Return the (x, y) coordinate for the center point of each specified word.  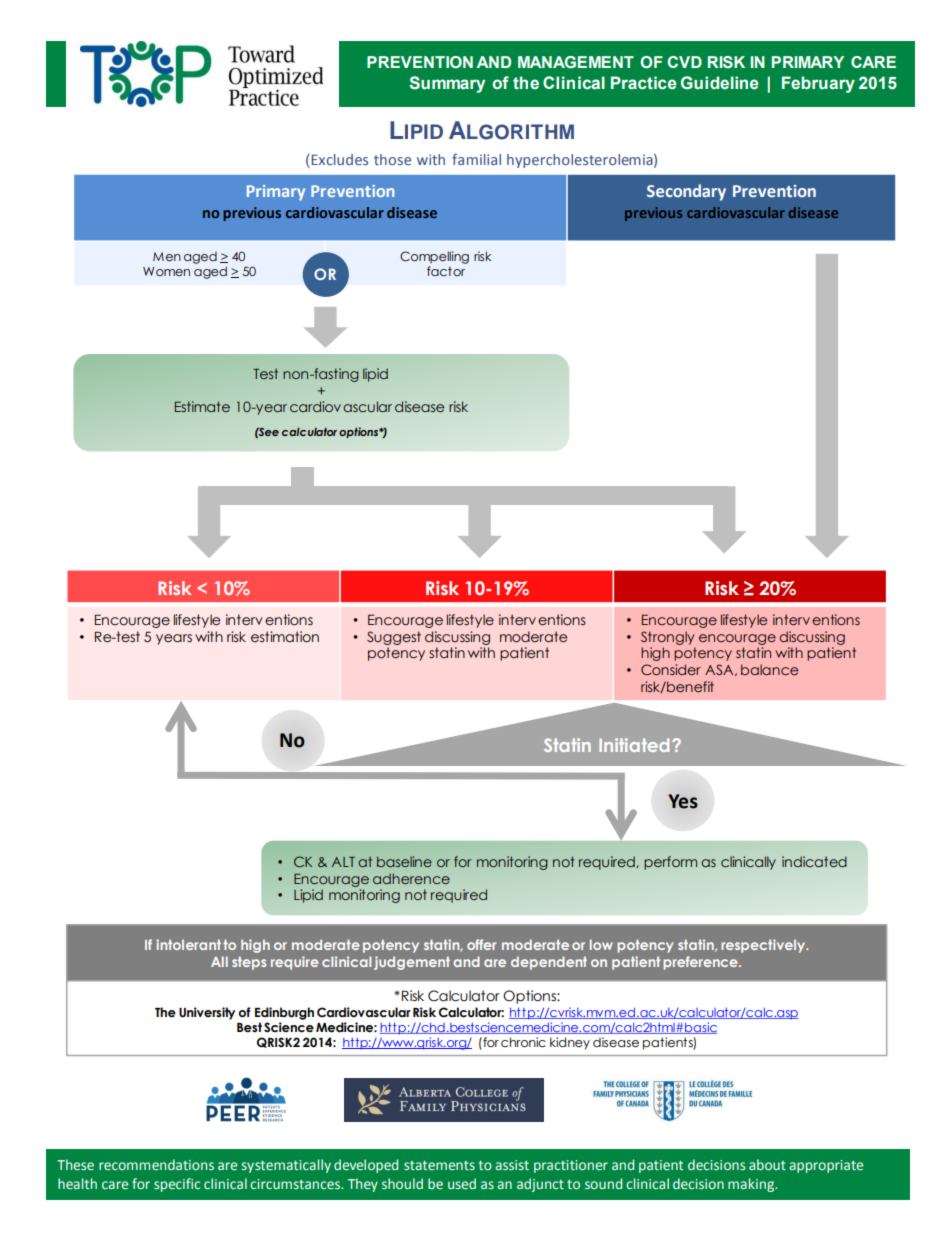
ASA (720, 670)
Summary (447, 84)
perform (670, 863)
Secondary (686, 192)
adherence (411, 878)
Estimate (202, 406)
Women (166, 271)
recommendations (156, 1164)
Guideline (720, 83)
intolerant (188, 944)
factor (446, 271)
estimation (285, 637)
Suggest (394, 638)
